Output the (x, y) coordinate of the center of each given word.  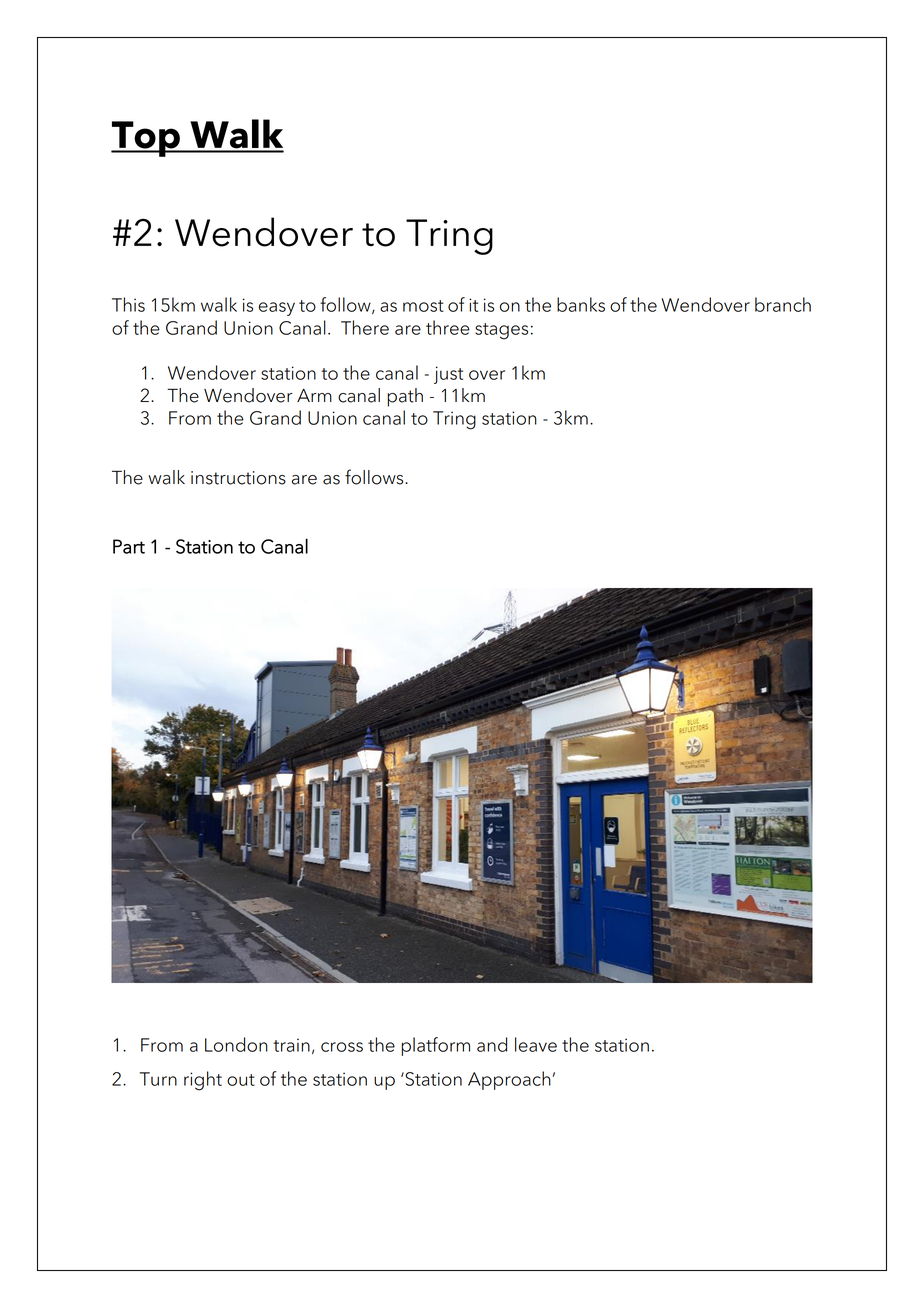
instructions (238, 478)
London (236, 1044)
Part (129, 546)
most (423, 306)
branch (783, 304)
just (448, 375)
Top (146, 139)
